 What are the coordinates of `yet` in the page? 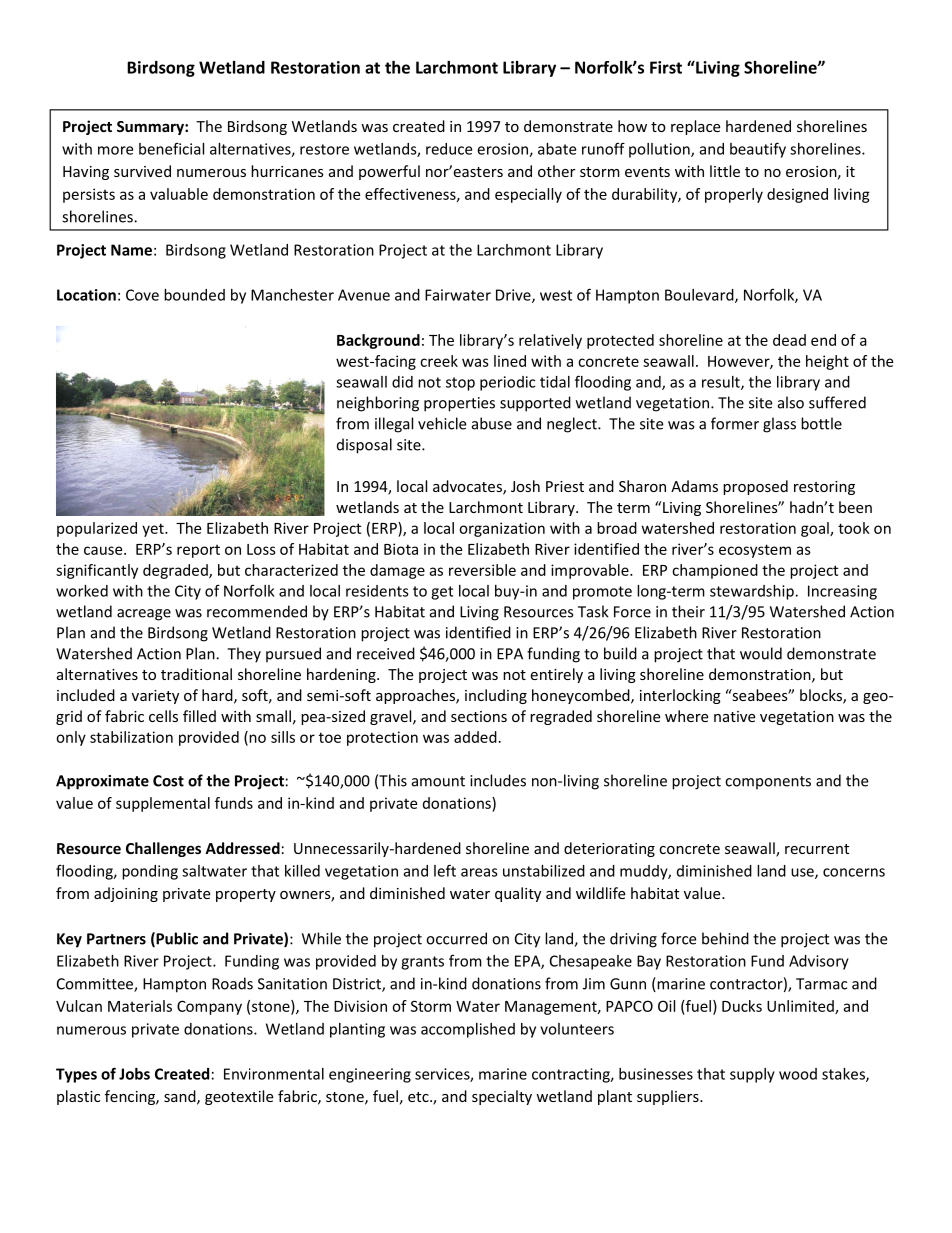 It's located at (154, 530).
